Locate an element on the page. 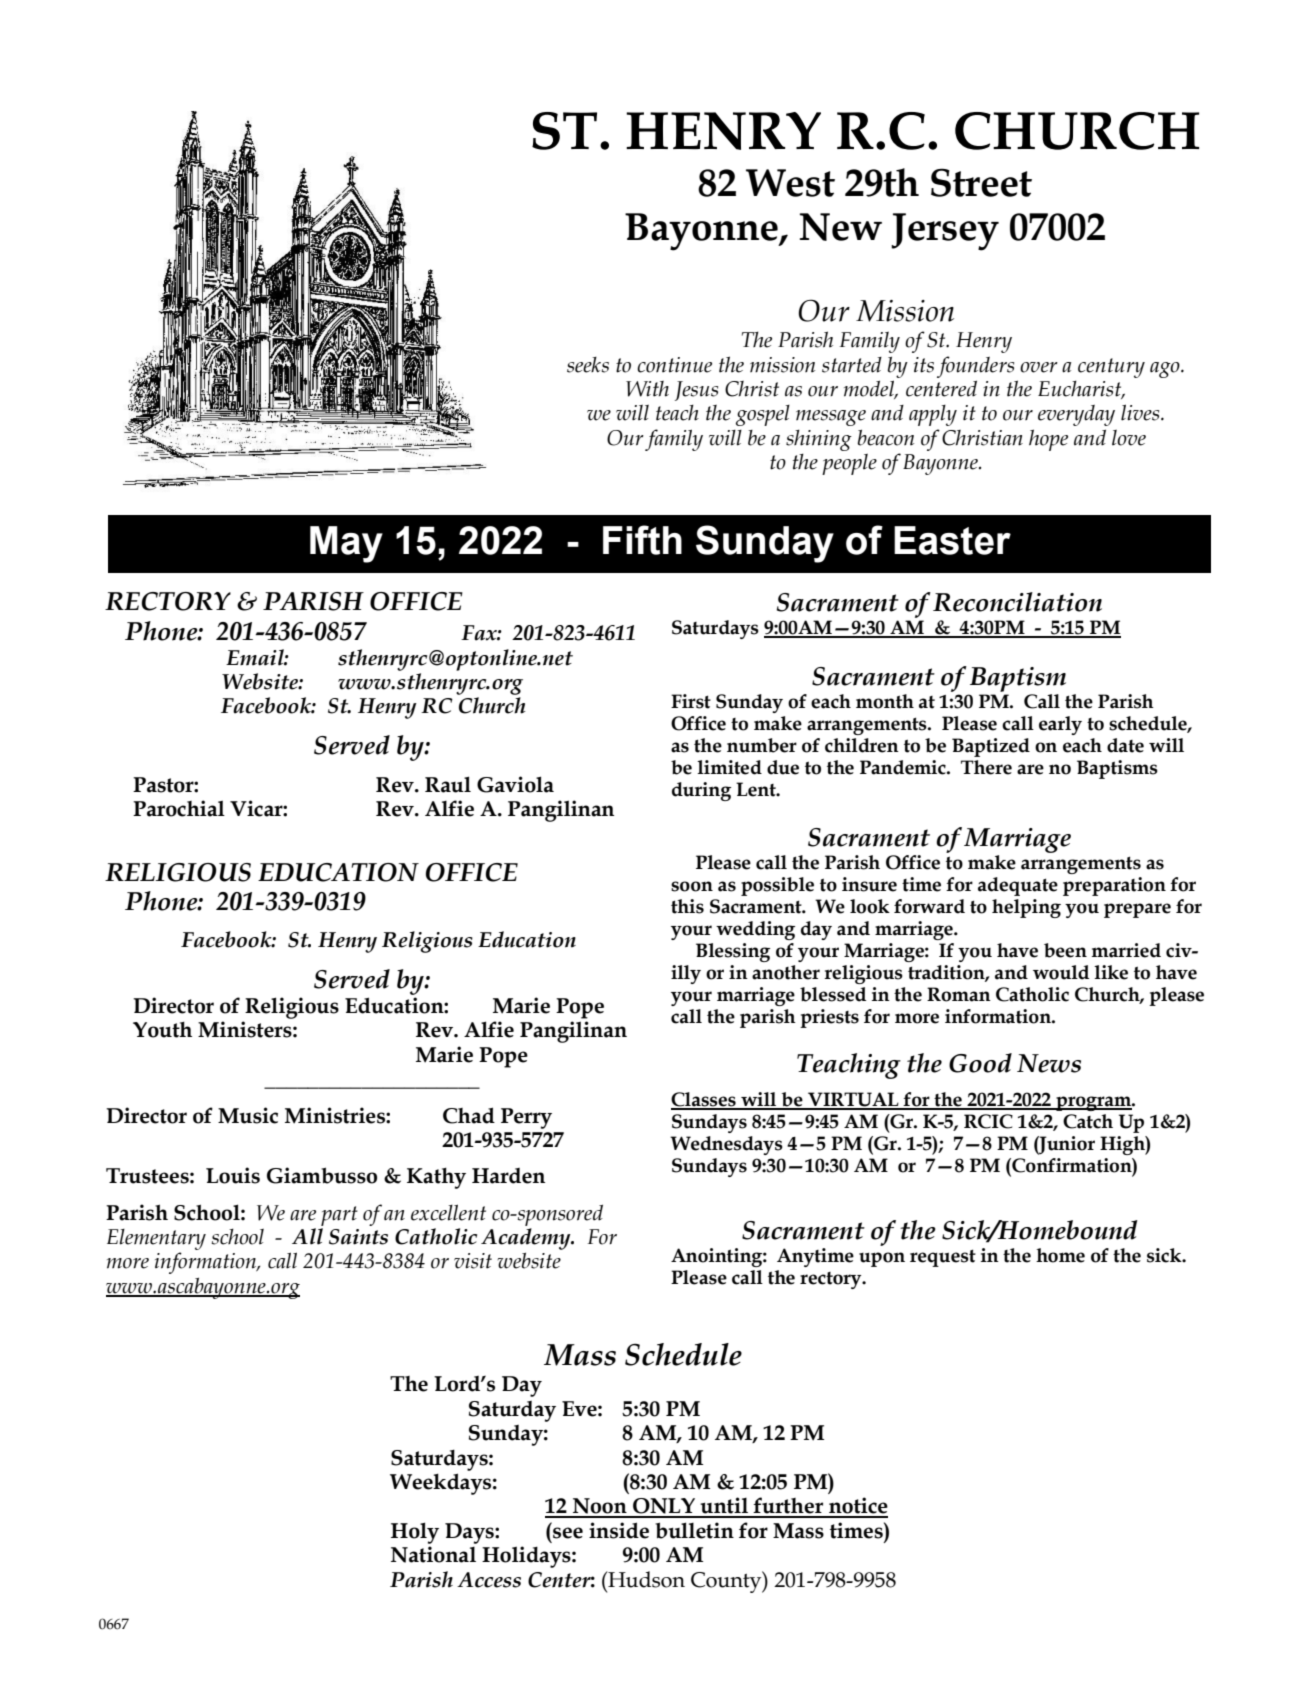 This image has width=1314, height=1701. part is located at coordinates (339, 1216).
